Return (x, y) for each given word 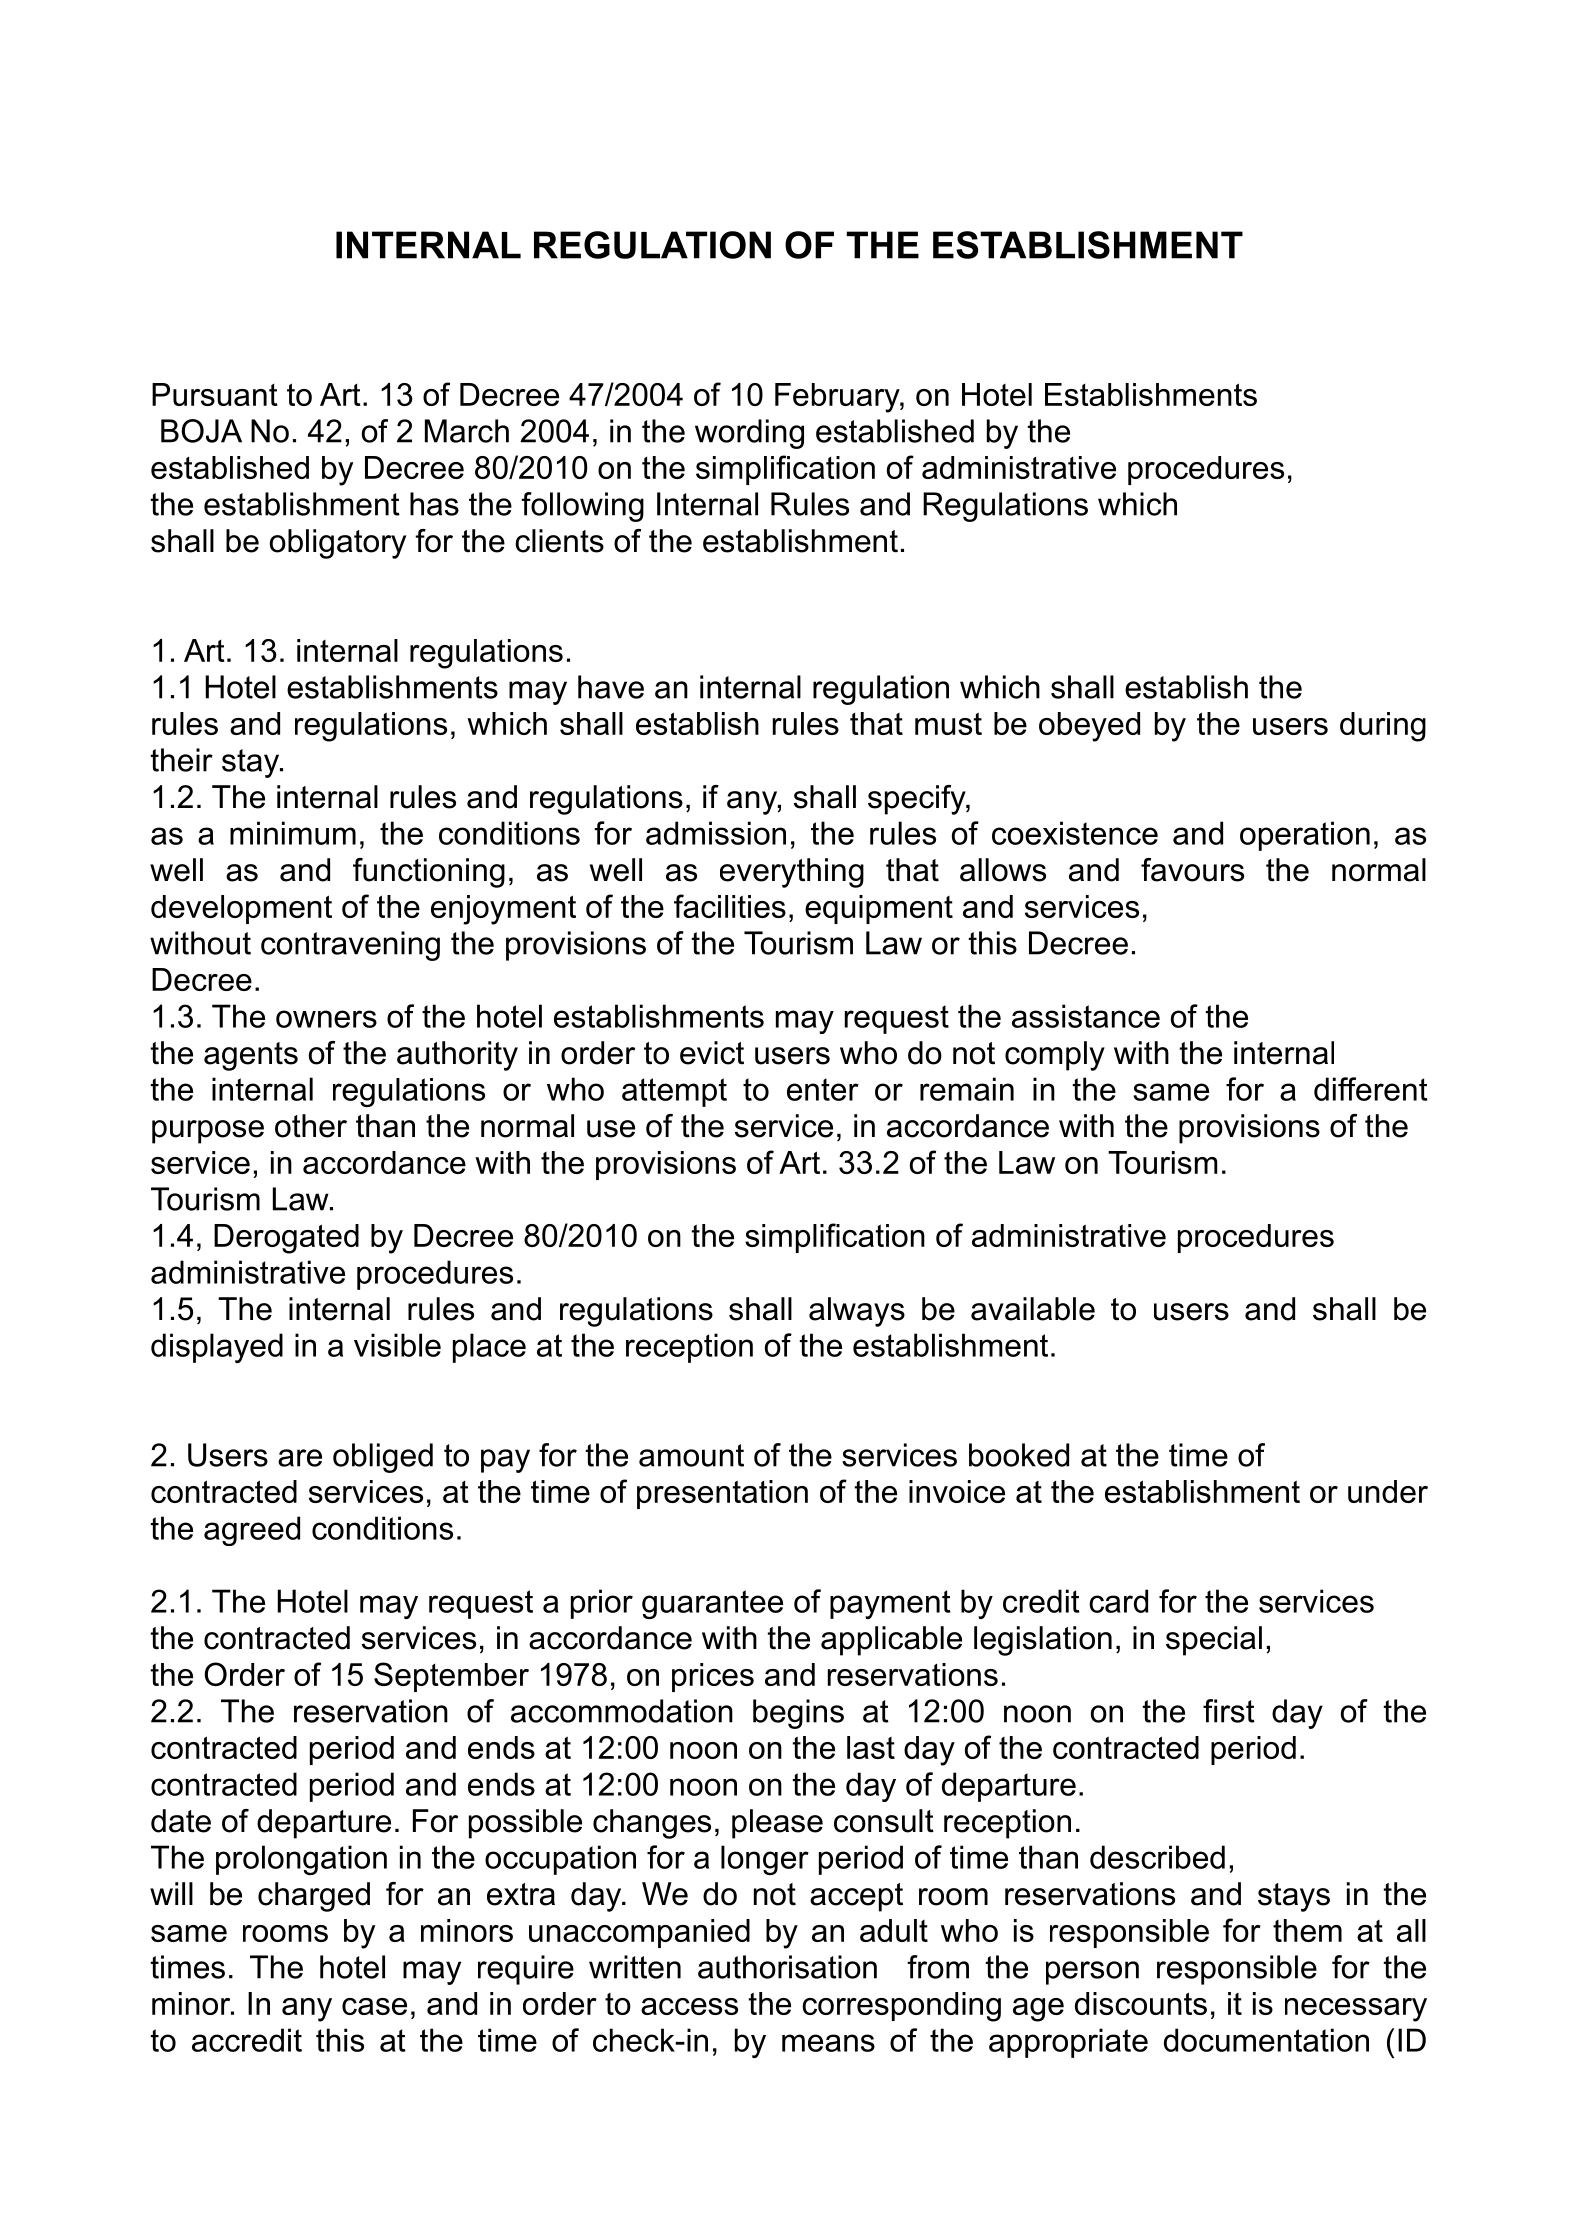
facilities (730, 906)
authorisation (787, 1967)
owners (326, 1019)
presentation (722, 1494)
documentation (1266, 2040)
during (1383, 727)
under (1388, 1491)
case (374, 2006)
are (300, 1458)
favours (1192, 870)
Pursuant (215, 394)
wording (749, 434)
